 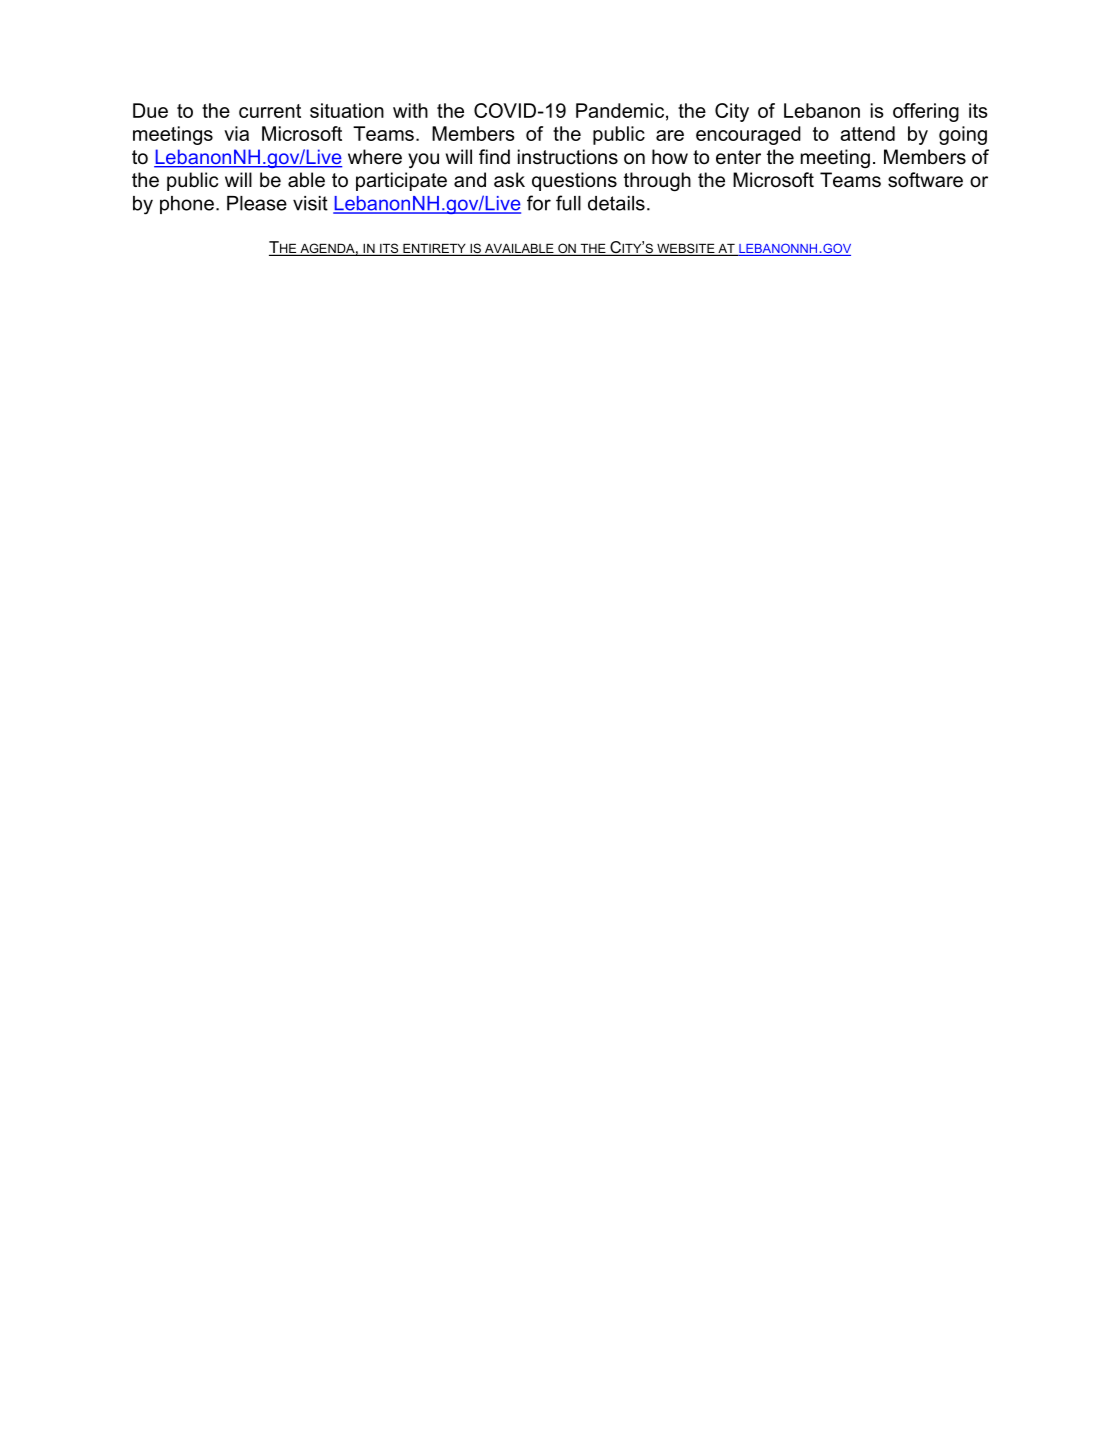 What do you see at coordinates (686, 249) in the screenshot?
I see `WEBSITE` at bounding box center [686, 249].
